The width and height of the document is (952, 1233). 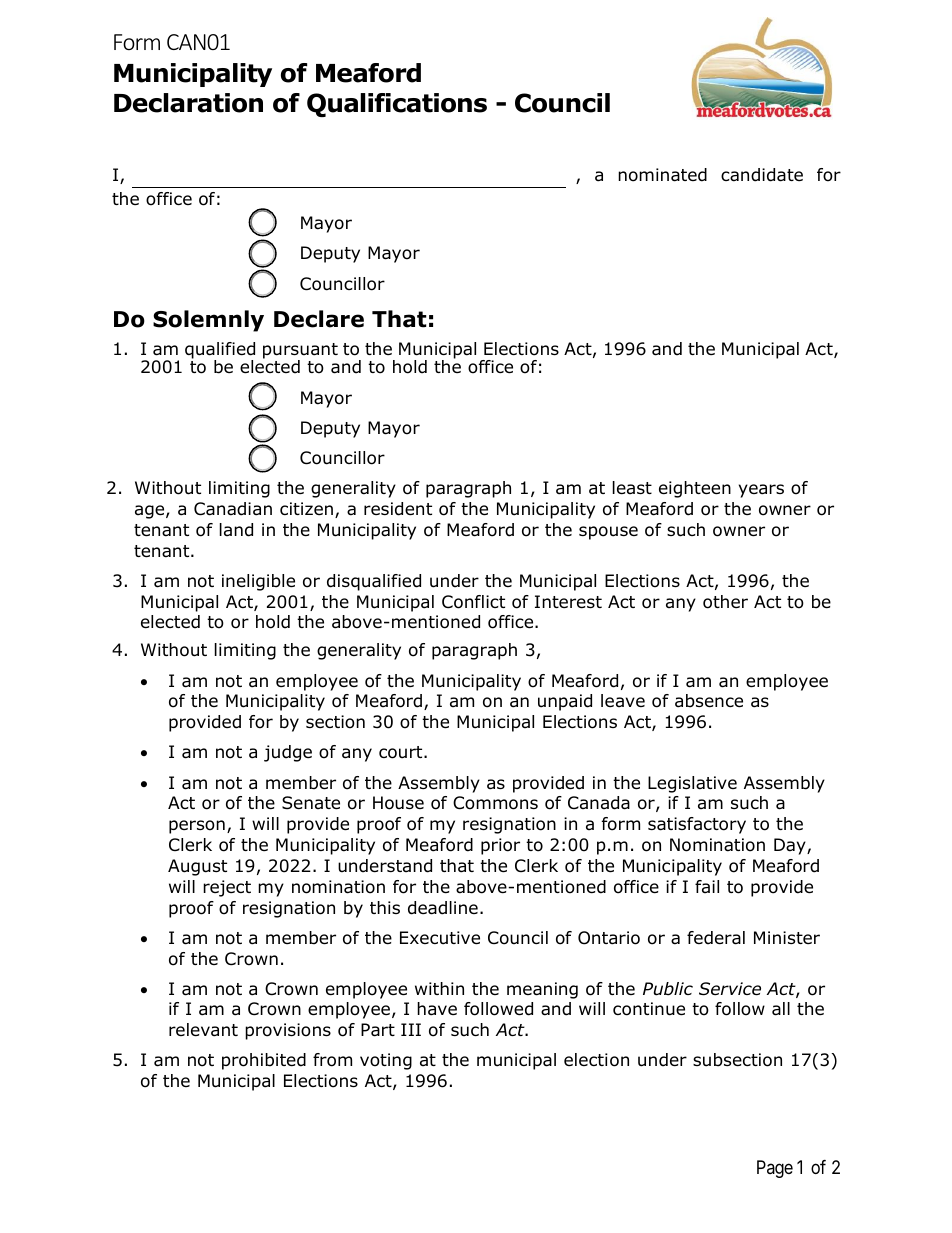 I want to click on Conflict, so click(x=473, y=602).
